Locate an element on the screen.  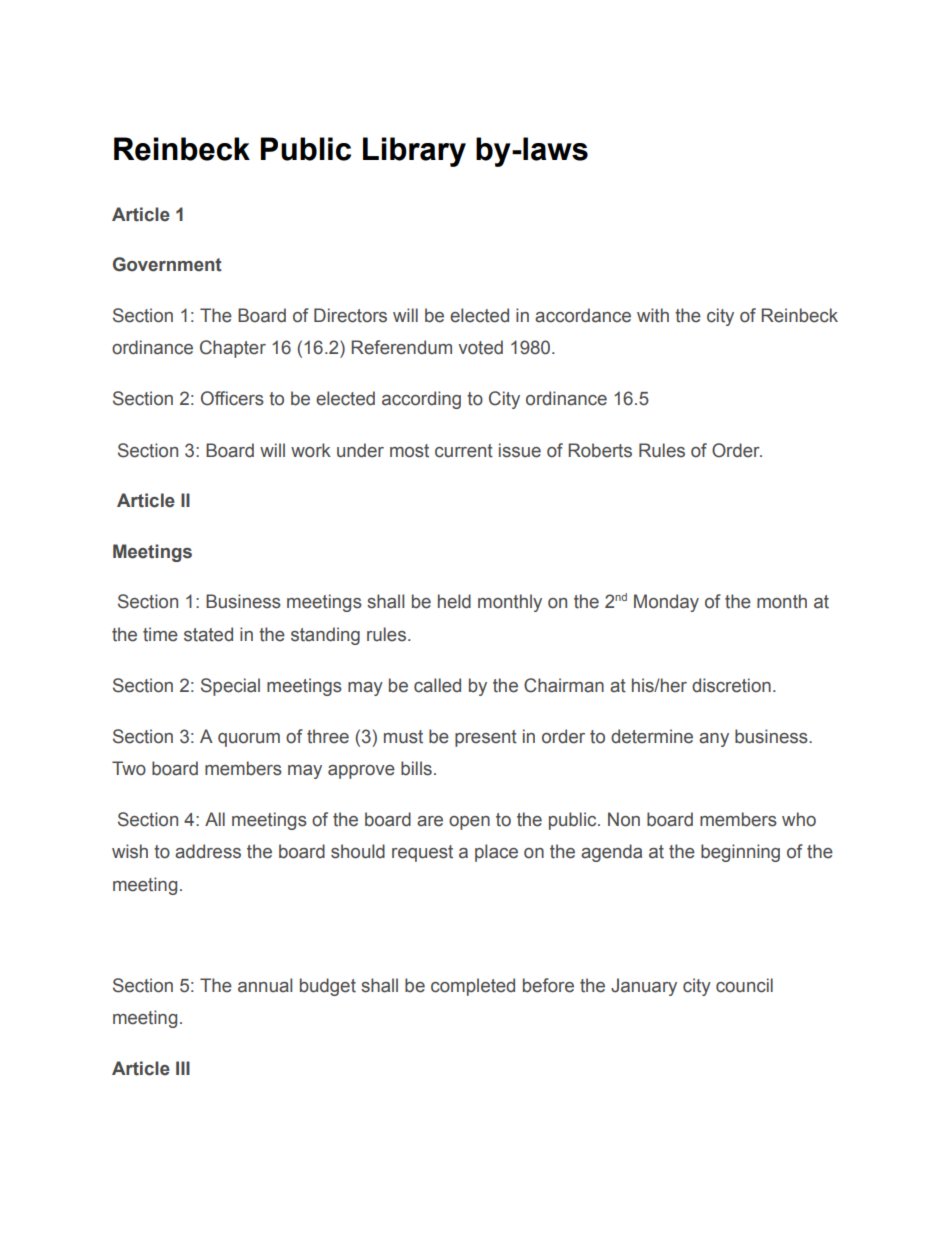
address is located at coordinates (208, 851).
